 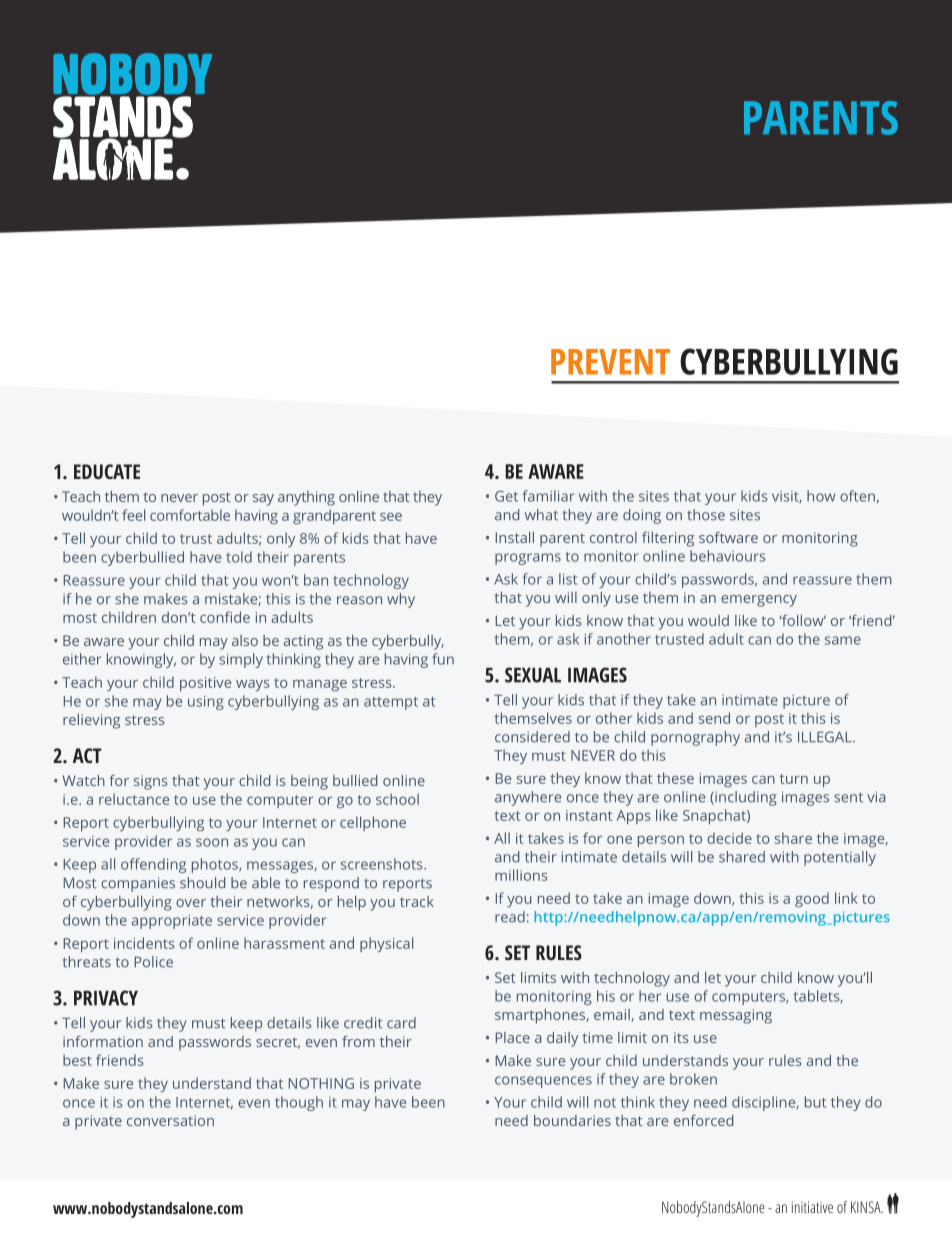 What do you see at coordinates (812, 1207) in the screenshot?
I see `initiative` at bounding box center [812, 1207].
